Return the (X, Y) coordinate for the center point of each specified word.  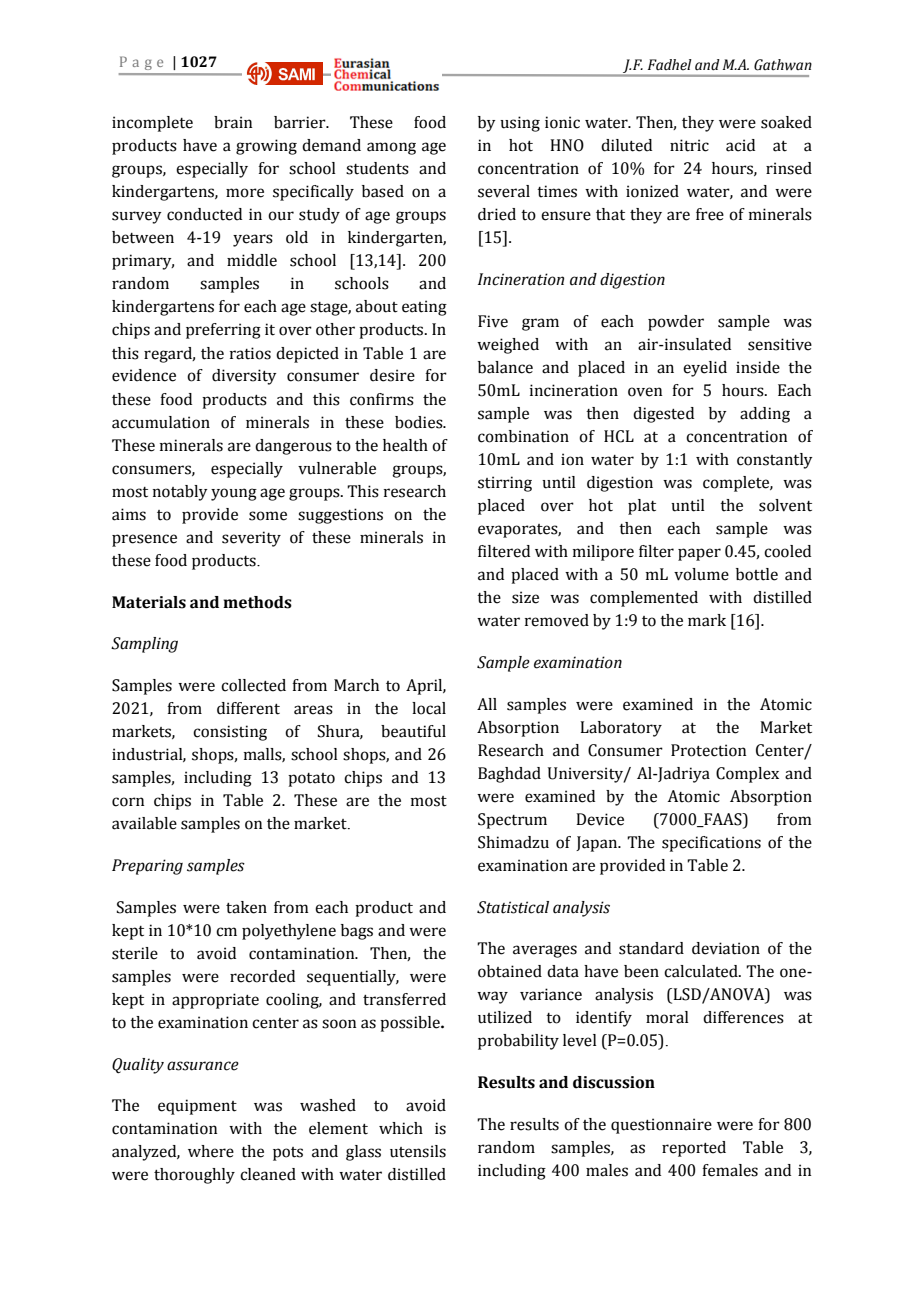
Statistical (513, 907)
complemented (644, 599)
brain (233, 122)
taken (246, 907)
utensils (418, 1151)
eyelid (705, 369)
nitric (689, 145)
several (504, 191)
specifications (711, 844)
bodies (420, 422)
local (429, 708)
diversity (244, 377)
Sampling (144, 645)
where (211, 1151)
